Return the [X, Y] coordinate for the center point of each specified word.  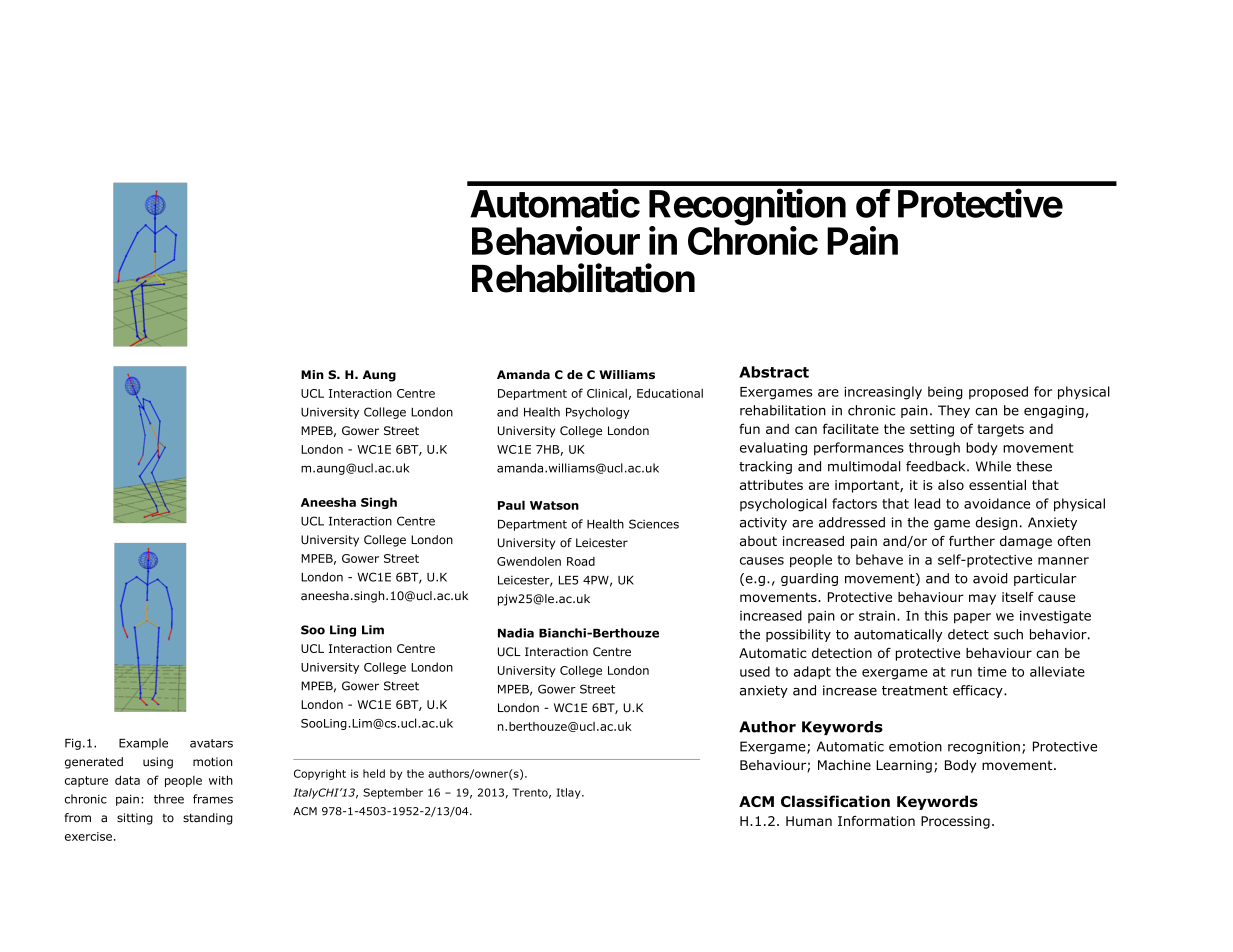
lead [927, 503]
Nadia [516, 633]
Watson [554, 505]
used [755, 671]
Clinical [607, 393]
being [945, 393]
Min [312, 374]
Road [581, 561]
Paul [511, 505]
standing [208, 819]
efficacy [979, 691]
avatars [211, 743]
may [982, 599]
